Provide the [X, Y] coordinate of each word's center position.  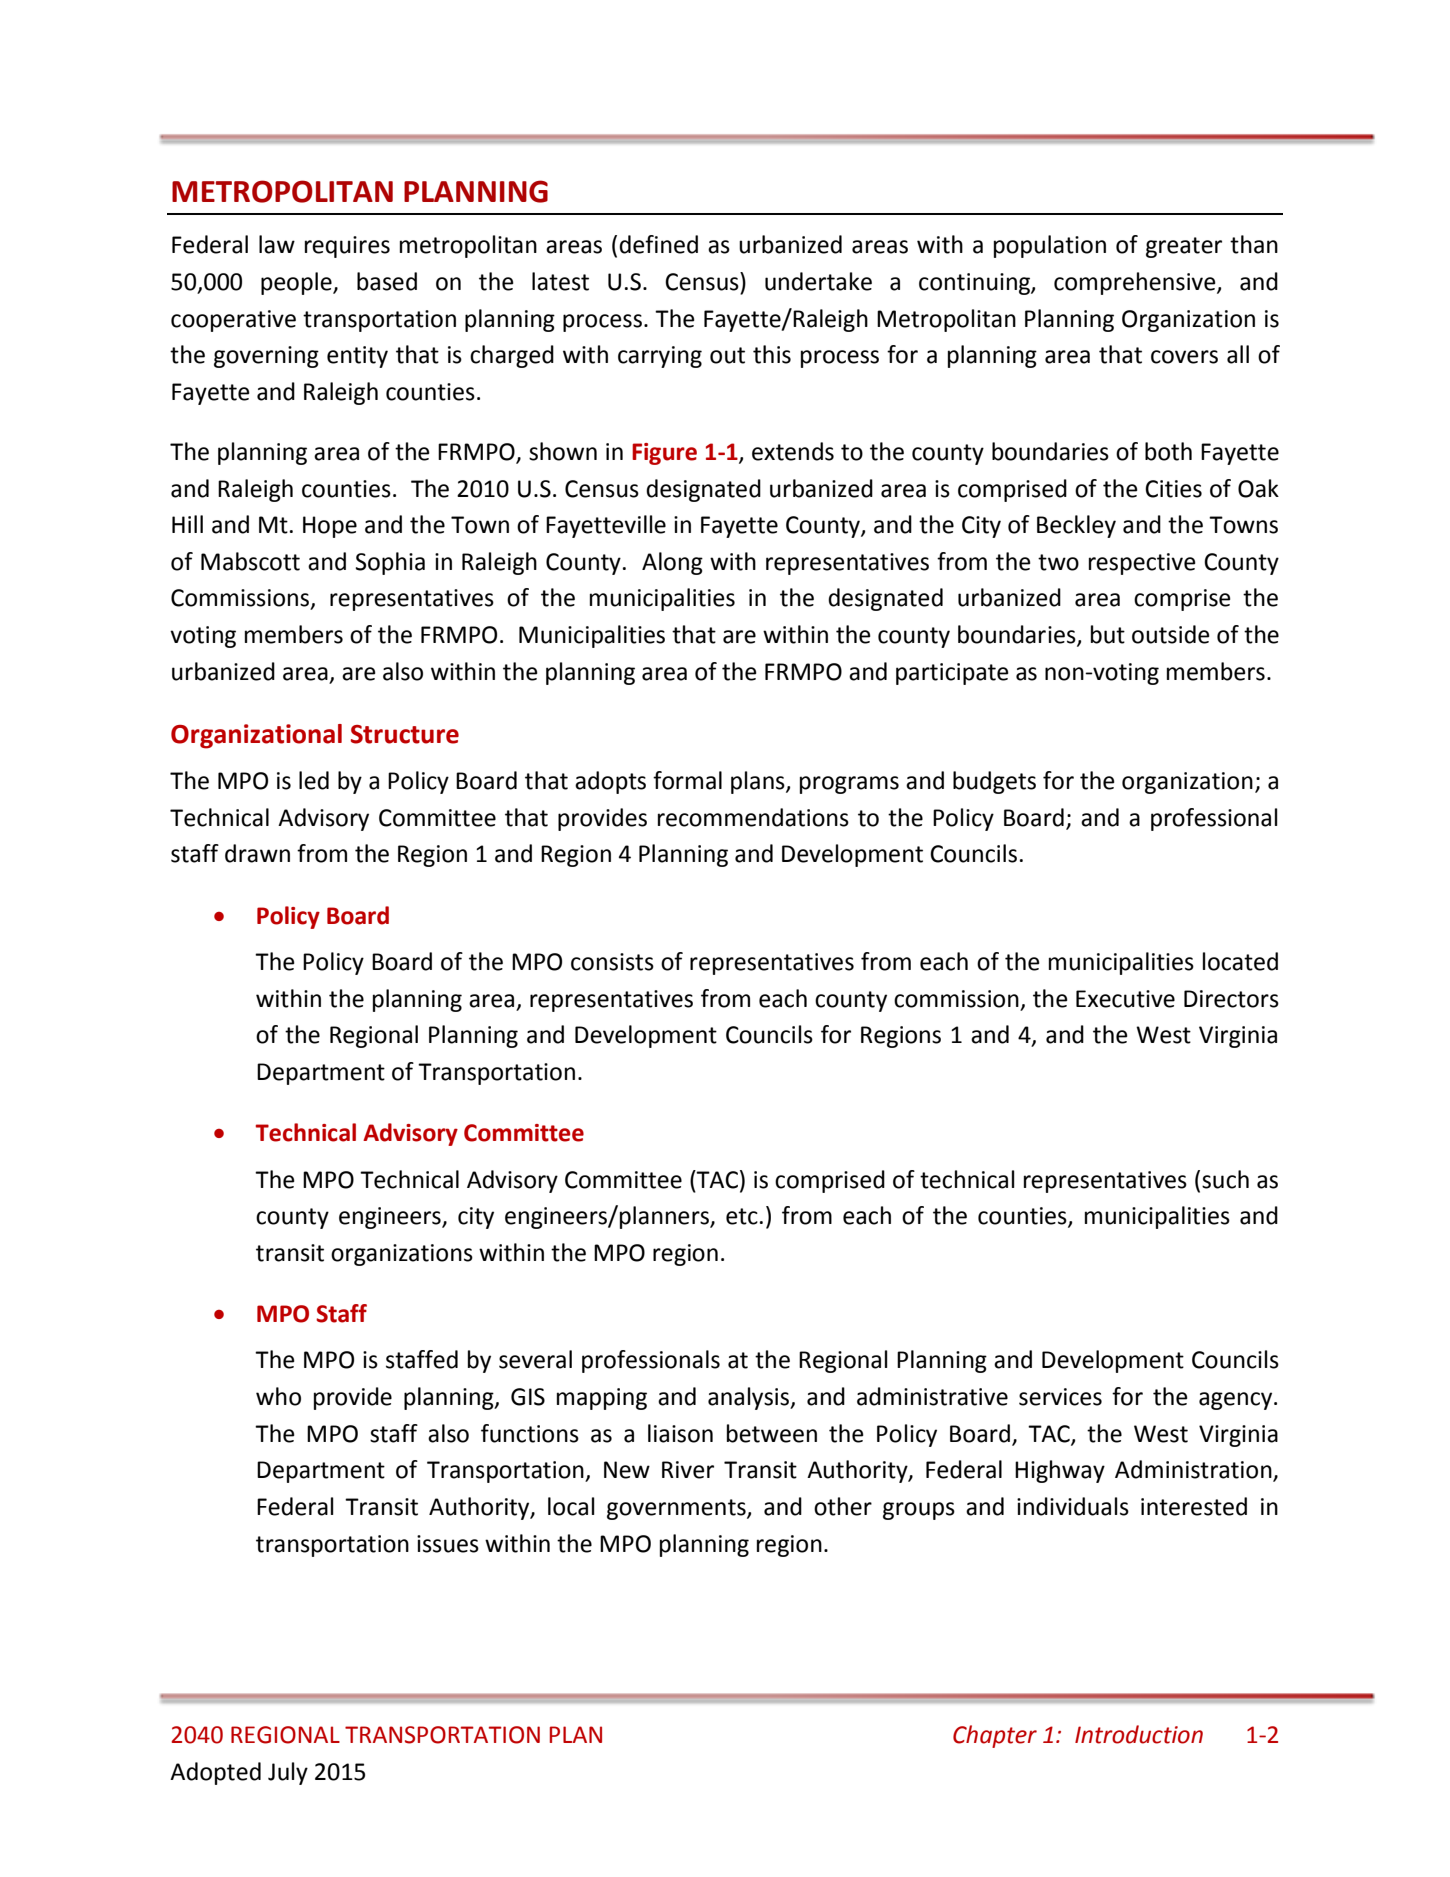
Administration [1194, 1470]
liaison [680, 1433]
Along [672, 563]
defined [658, 244]
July [288, 1773]
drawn [257, 853]
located [1240, 961]
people [297, 283]
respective [1142, 564]
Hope [330, 527]
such [1225, 1179]
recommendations [753, 817]
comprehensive [1136, 283]
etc [742, 1216]
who [278, 1396]
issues [448, 1544]
